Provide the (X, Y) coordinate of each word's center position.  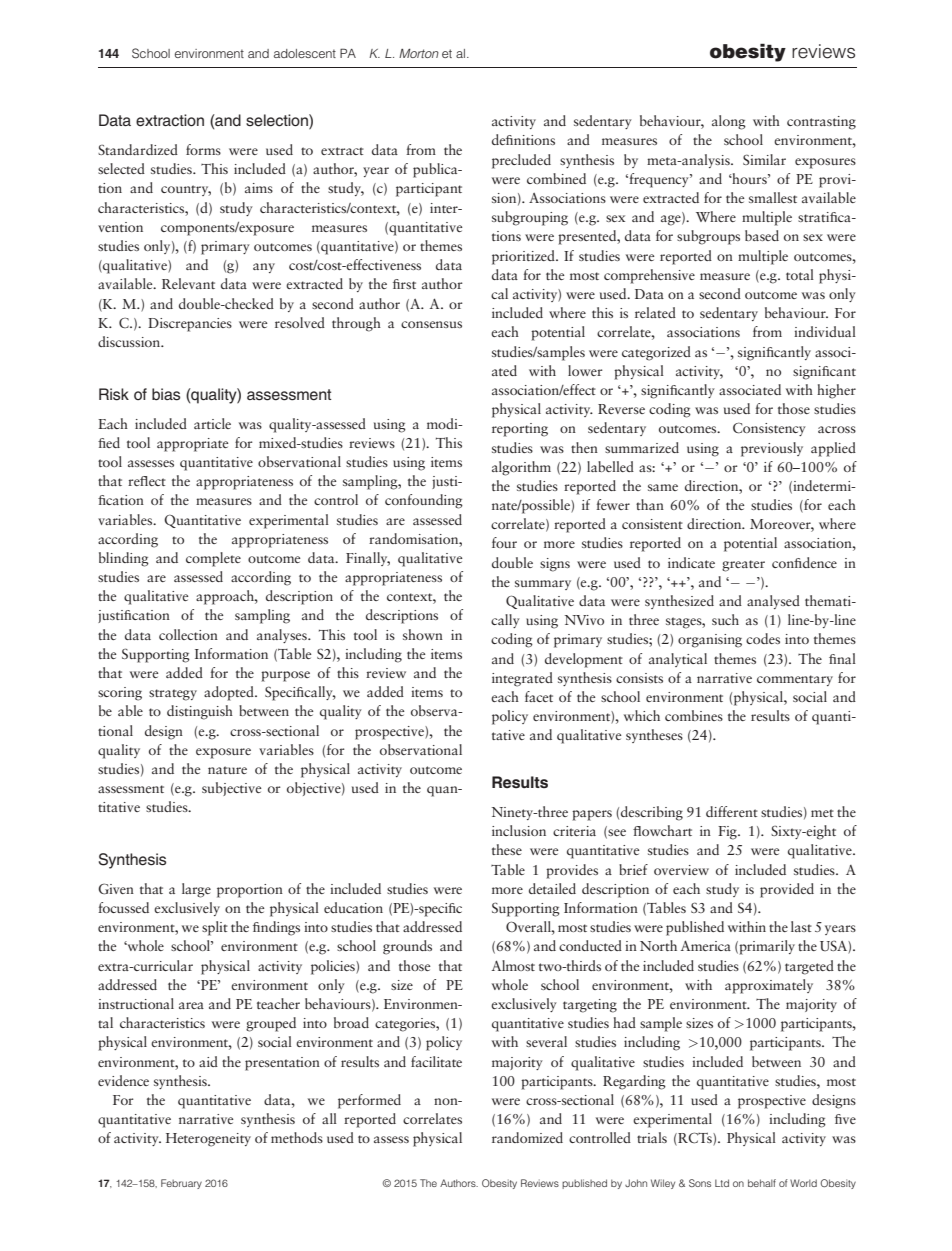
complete (213, 559)
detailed (552, 888)
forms (203, 149)
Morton (419, 53)
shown (423, 634)
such (725, 619)
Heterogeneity (208, 1140)
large (196, 890)
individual (825, 331)
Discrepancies (190, 325)
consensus (431, 324)
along (729, 122)
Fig (728, 833)
